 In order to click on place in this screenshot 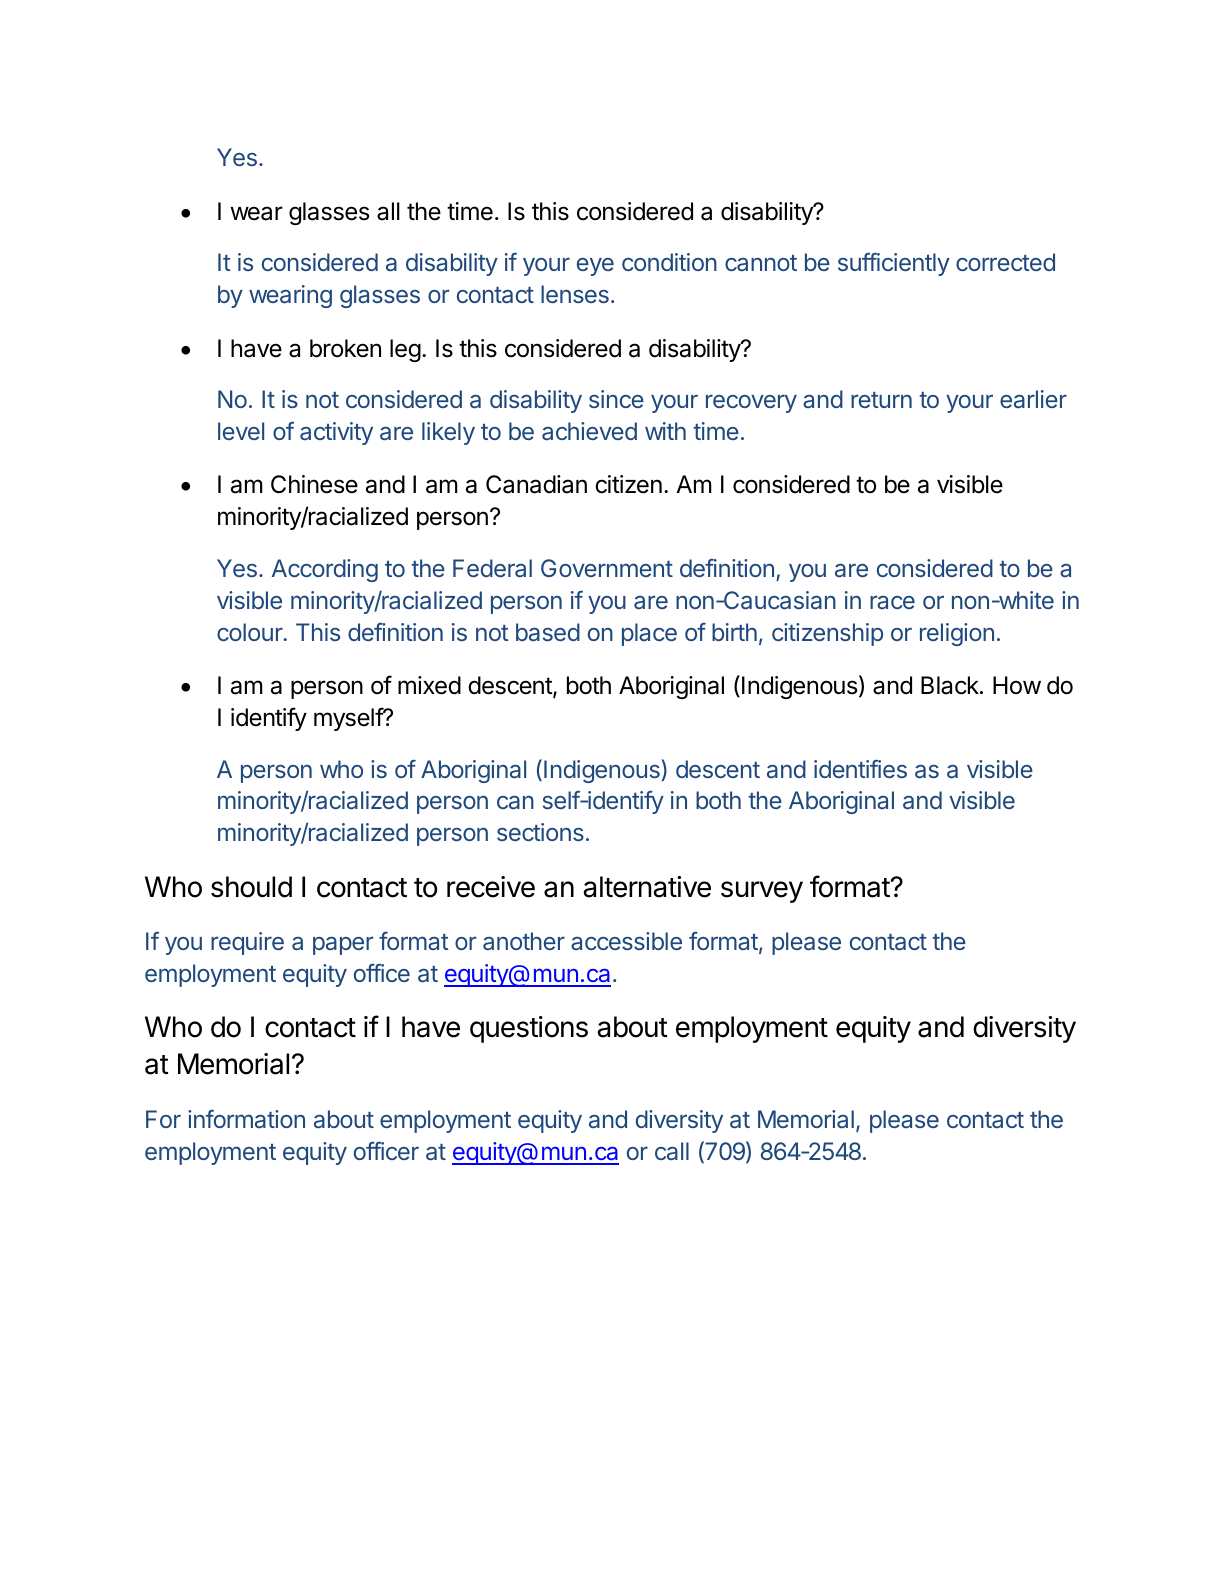, I will do `click(649, 634)`.
